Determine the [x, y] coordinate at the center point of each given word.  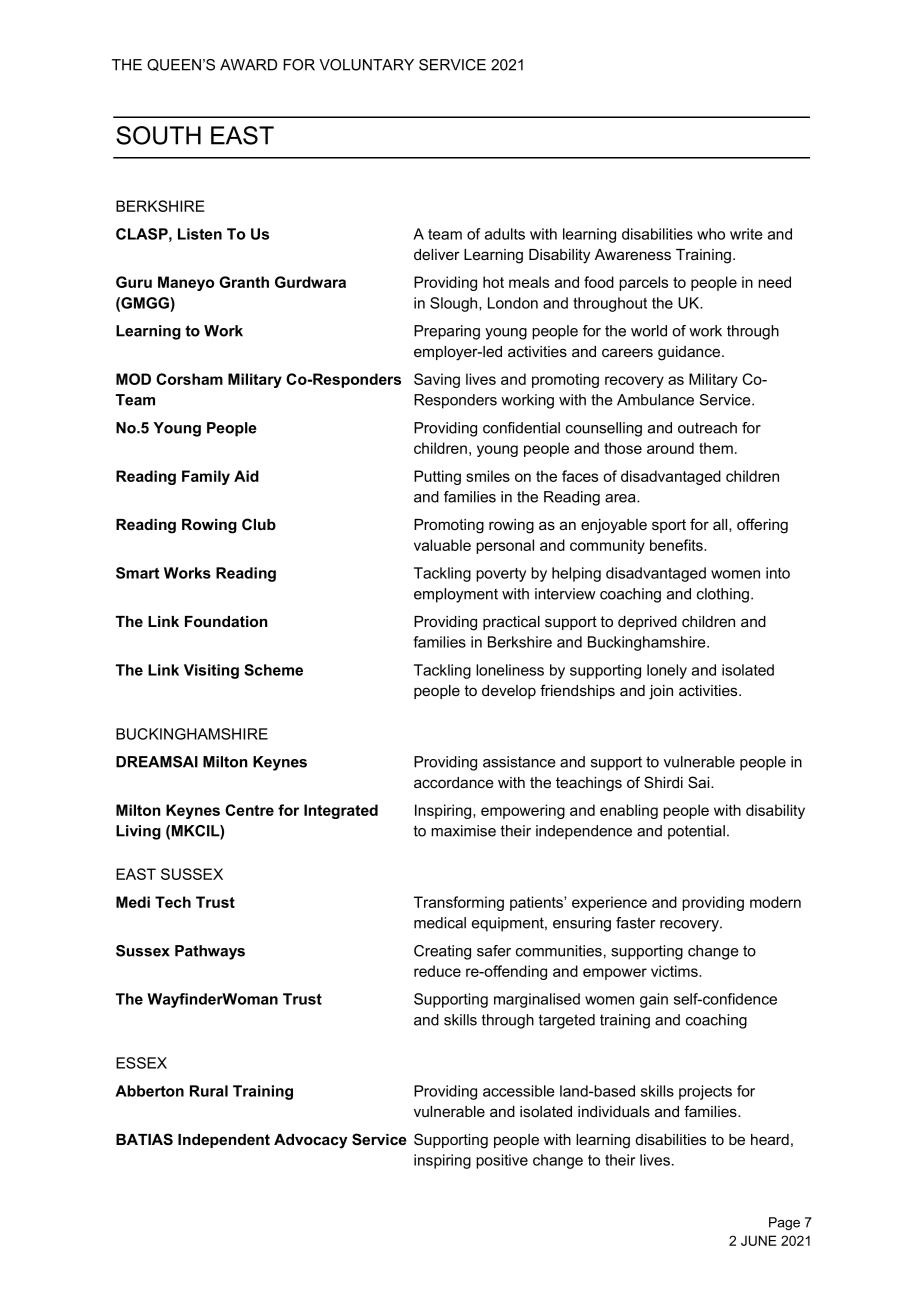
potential [696, 832]
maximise [463, 831]
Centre [249, 810]
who [711, 234]
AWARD [248, 65]
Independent [224, 1141]
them [716, 448]
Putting [437, 477]
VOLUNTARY [366, 65]
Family [206, 477]
